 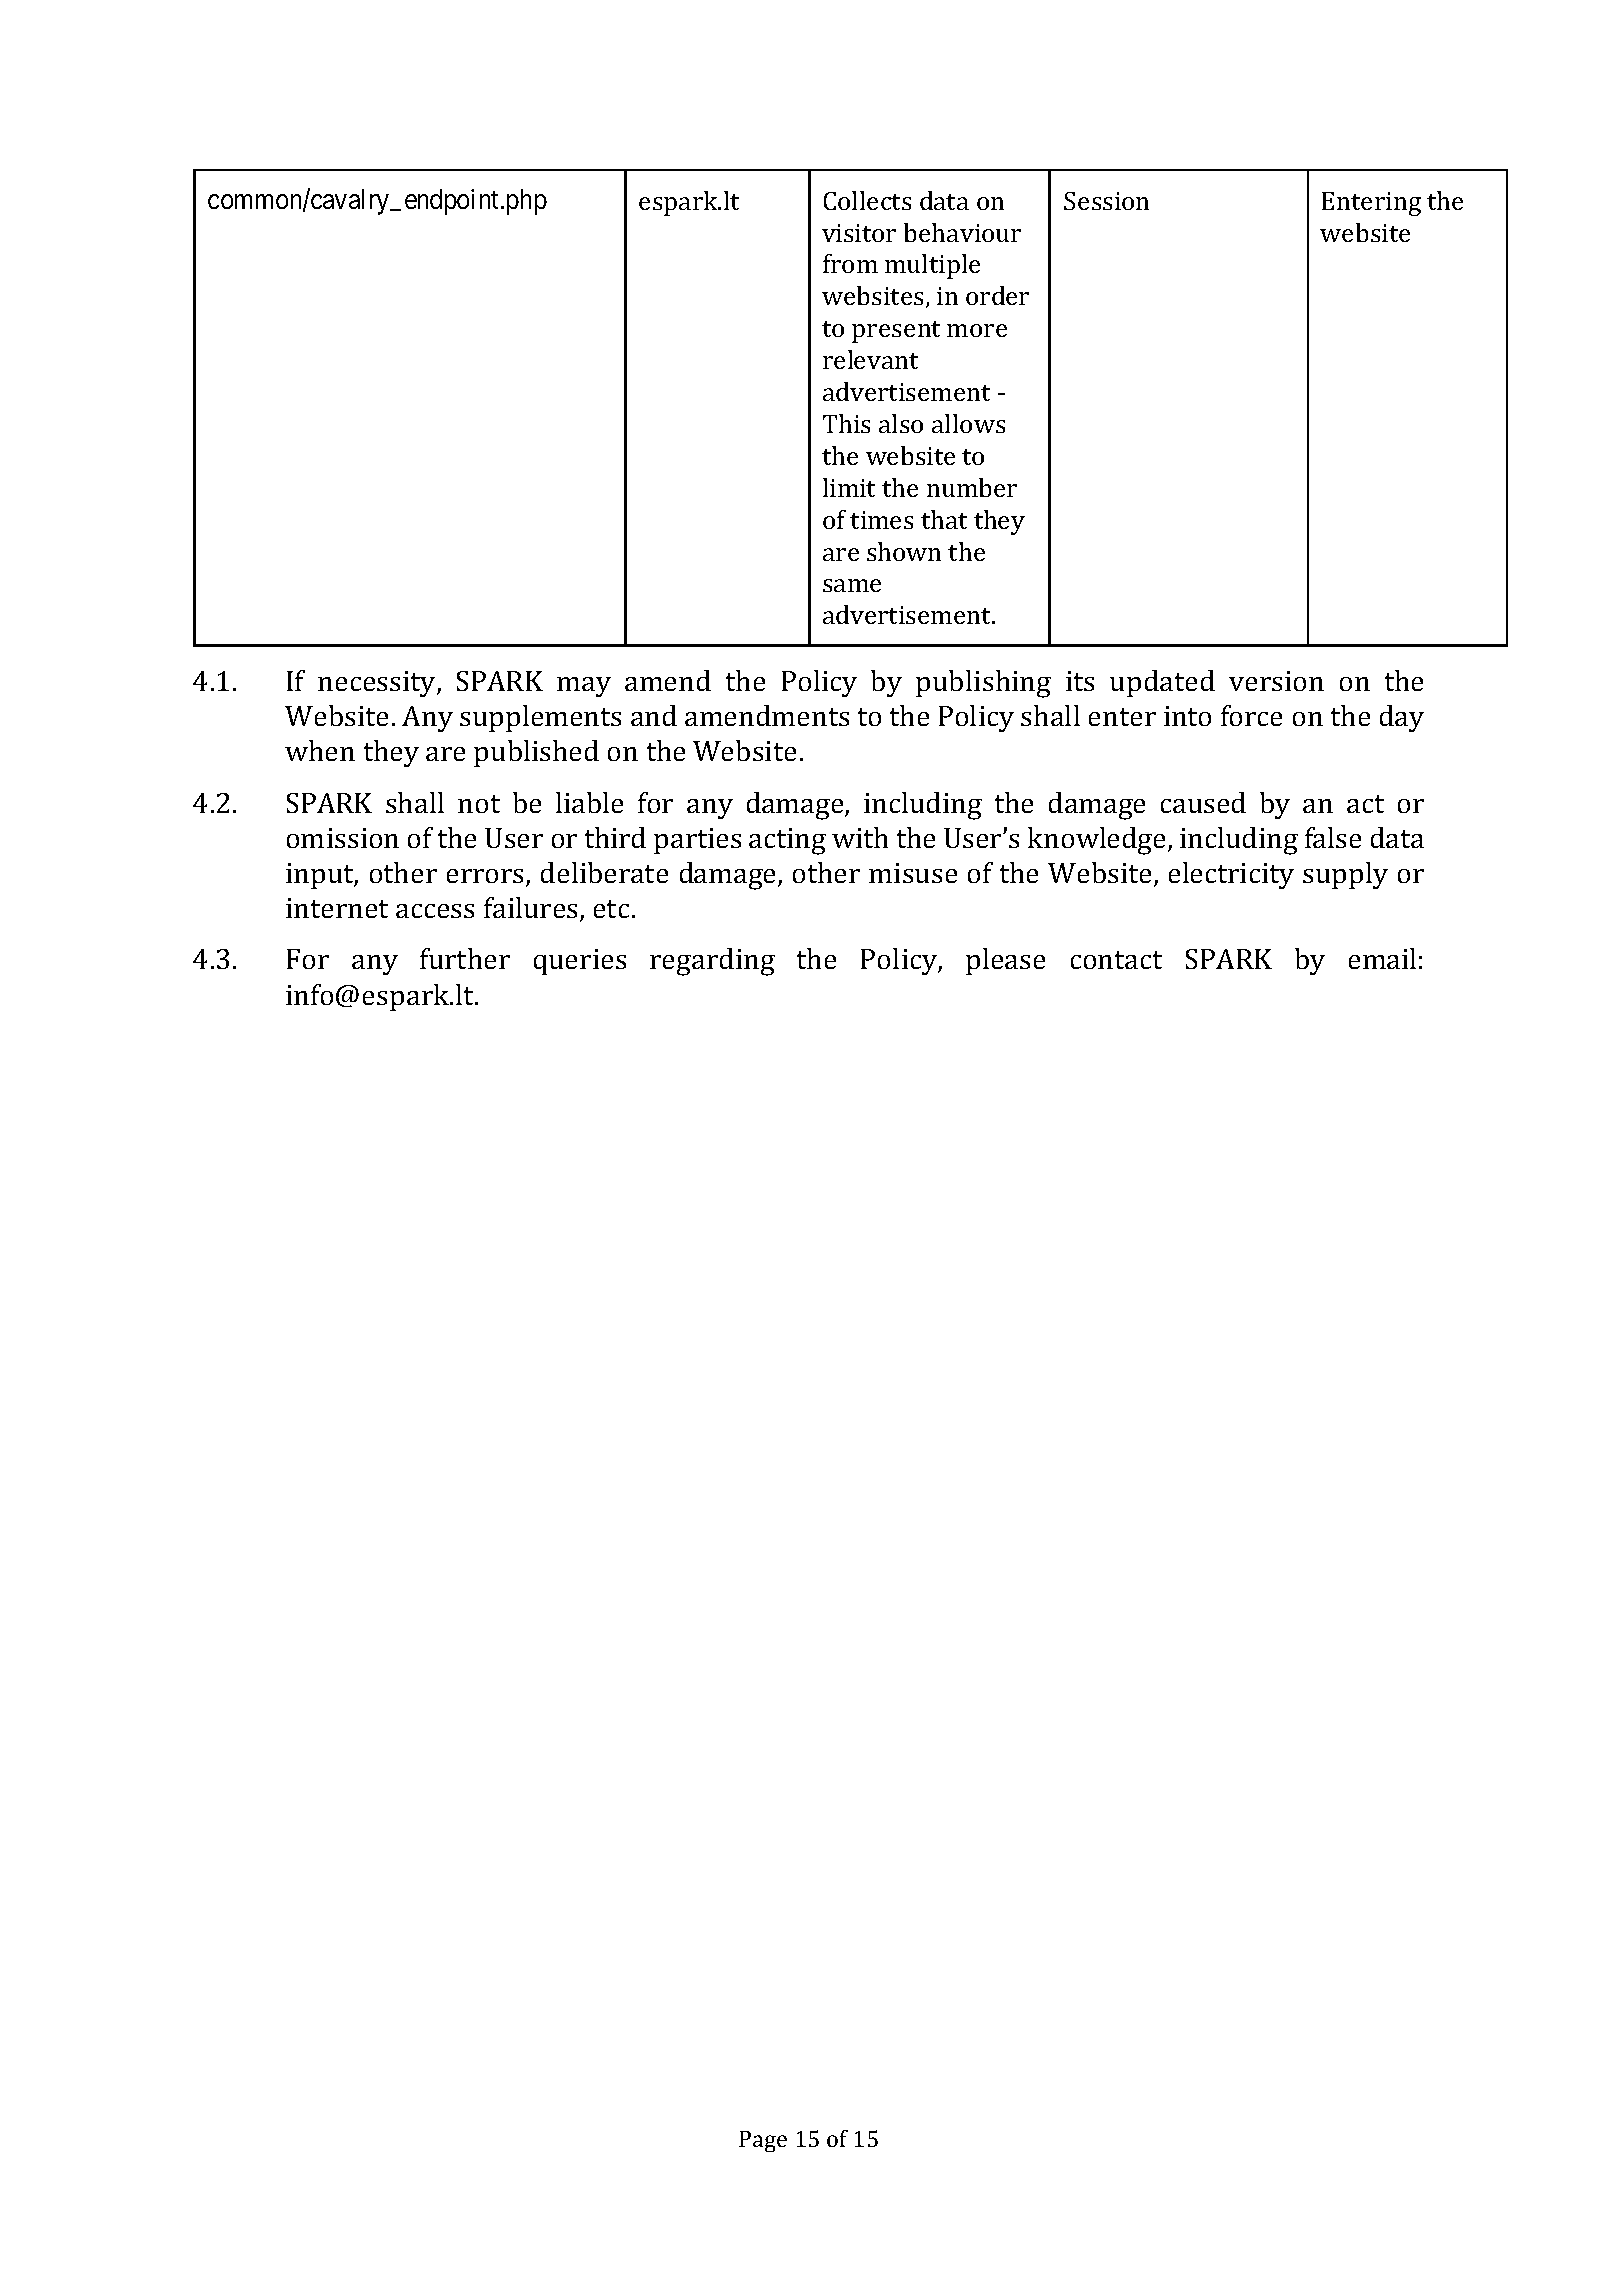 What do you see at coordinates (1005, 961) in the image?
I see `please` at bounding box center [1005, 961].
